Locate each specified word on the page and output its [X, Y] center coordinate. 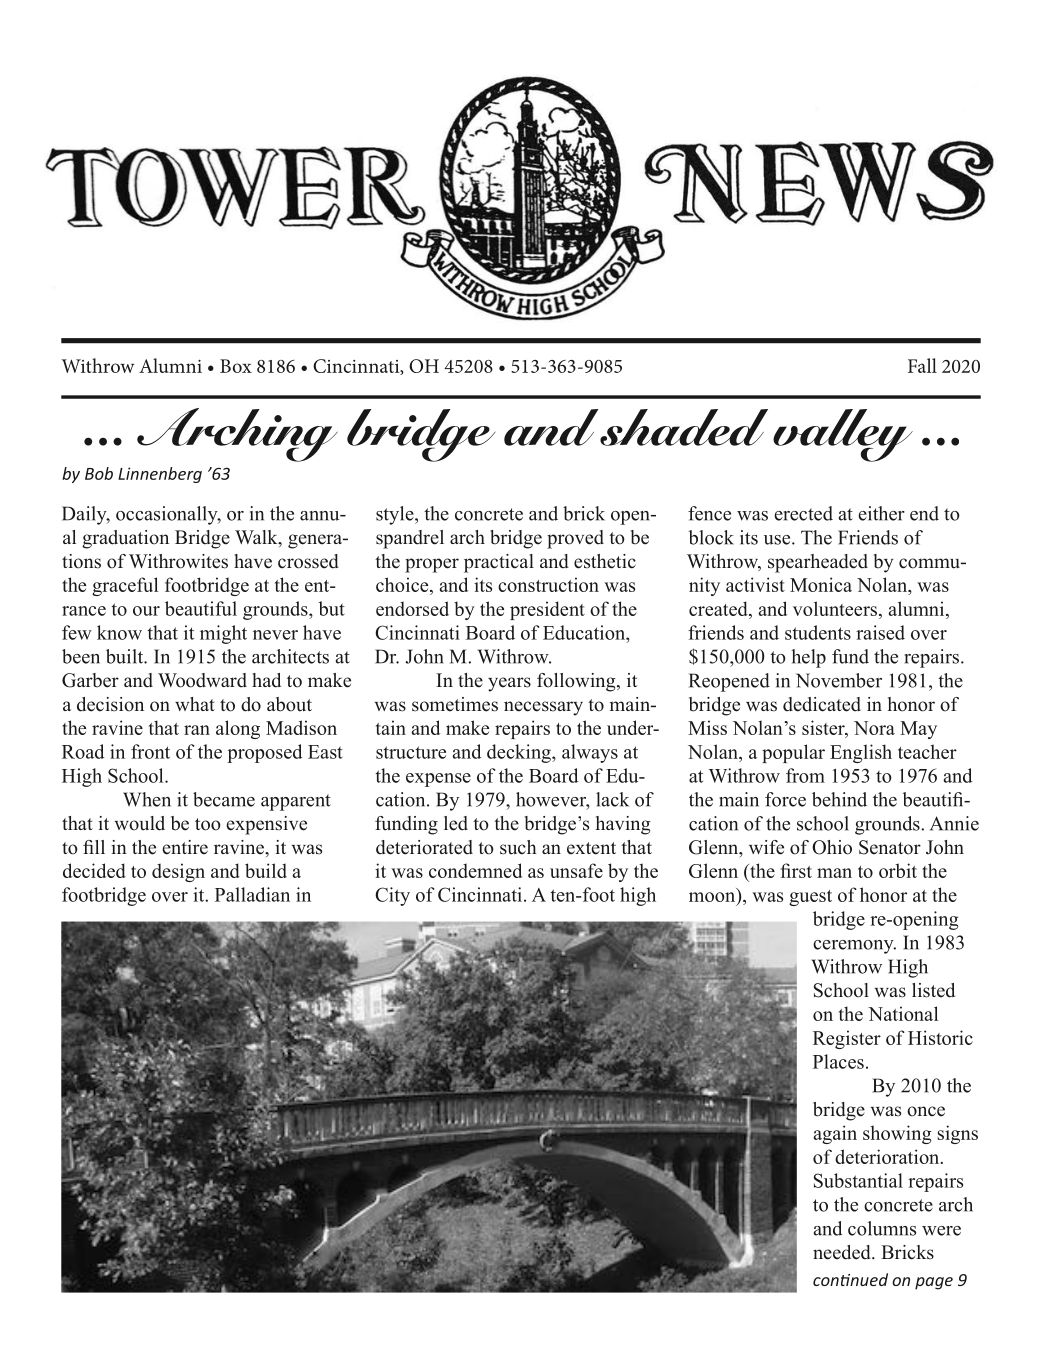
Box [236, 366]
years [509, 684]
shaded [684, 427]
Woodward [202, 680]
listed [933, 990]
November [839, 680]
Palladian [252, 894]
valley [843, 435]
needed [843, 1252]
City [392, 896]
